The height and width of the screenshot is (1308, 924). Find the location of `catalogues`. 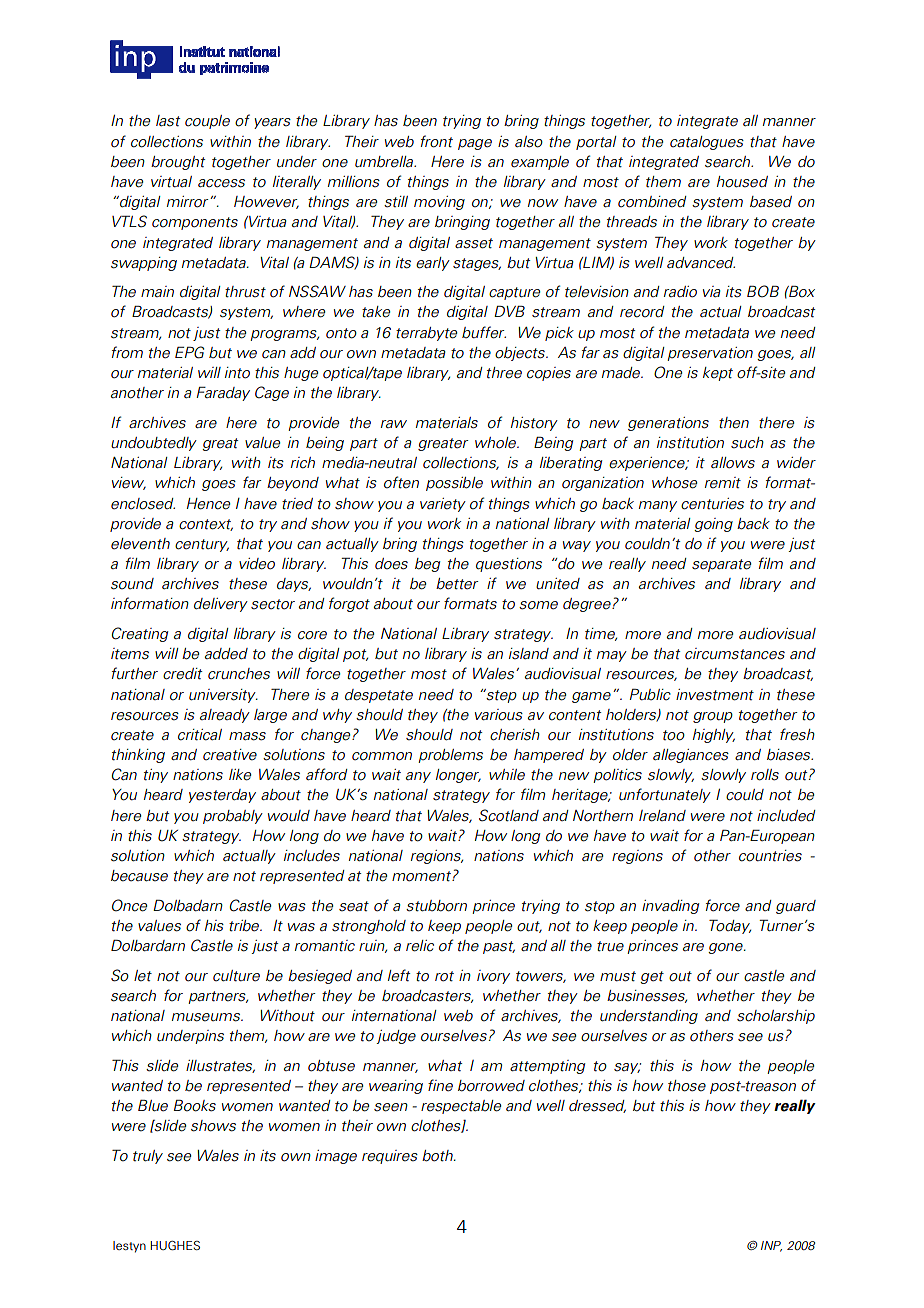

catalogues is located at coordinates (707, 143).
